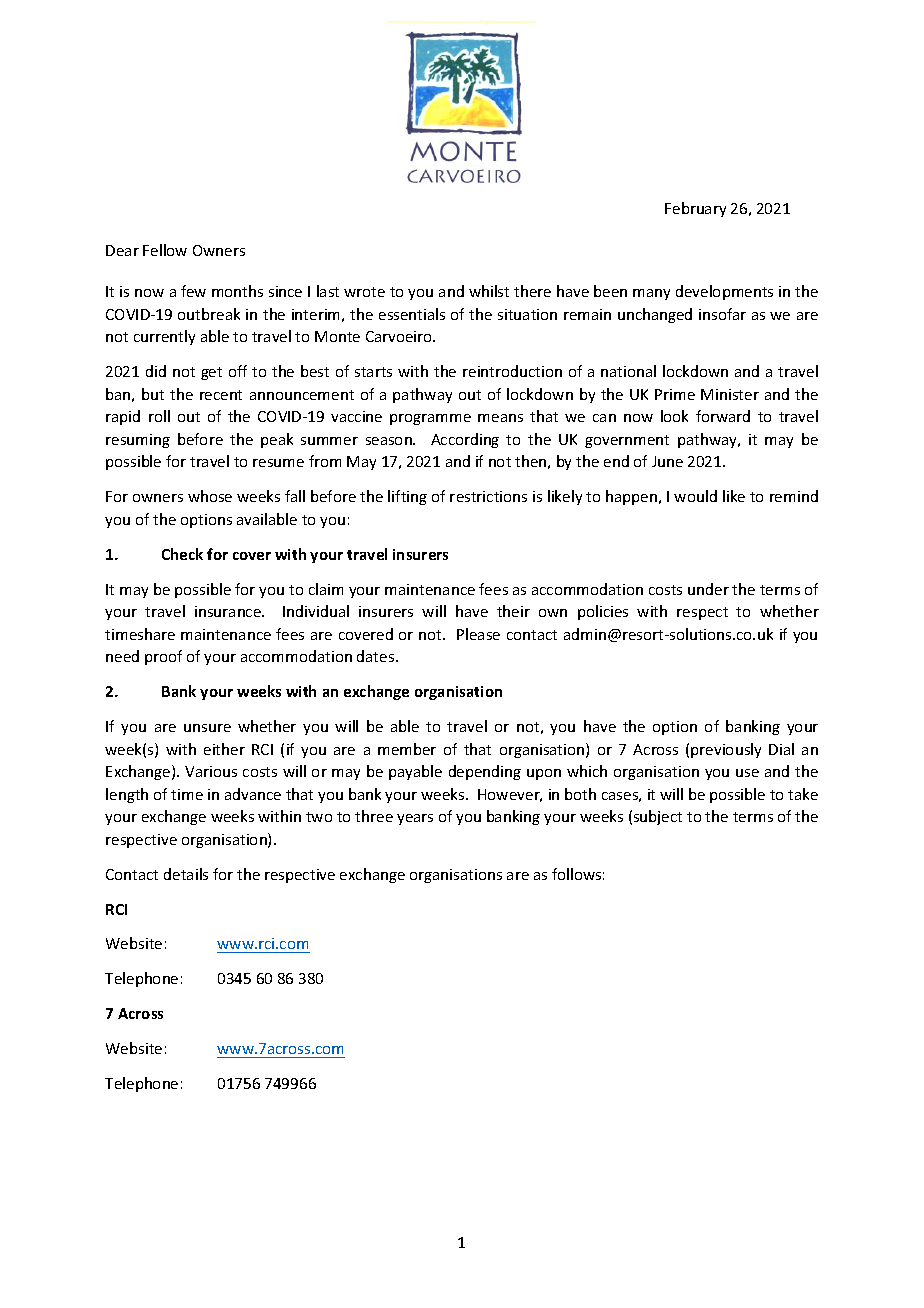  I want to click on roll, so click(159, 416).
